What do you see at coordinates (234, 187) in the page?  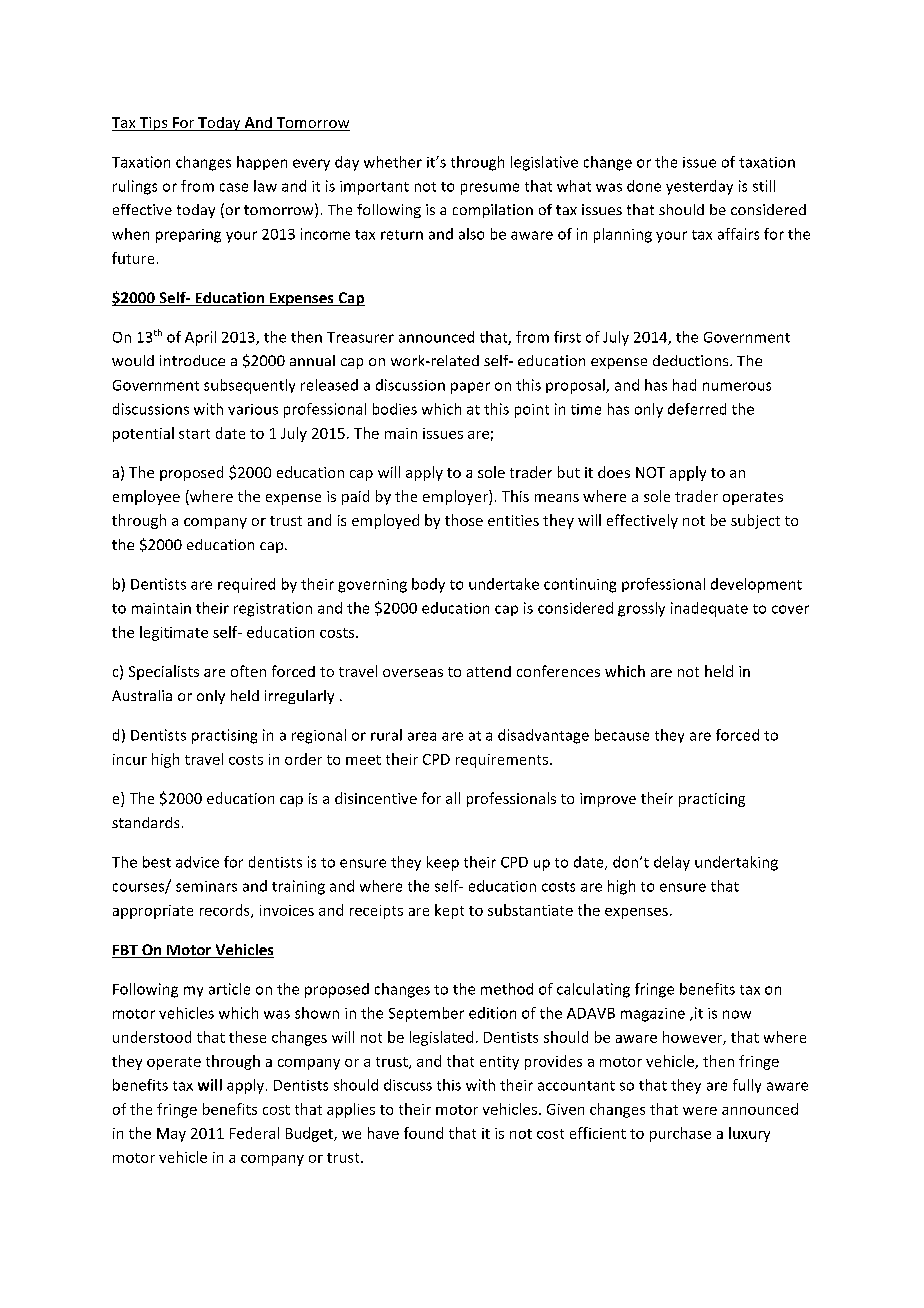 I see `case` at bounding box center [234, 187].
